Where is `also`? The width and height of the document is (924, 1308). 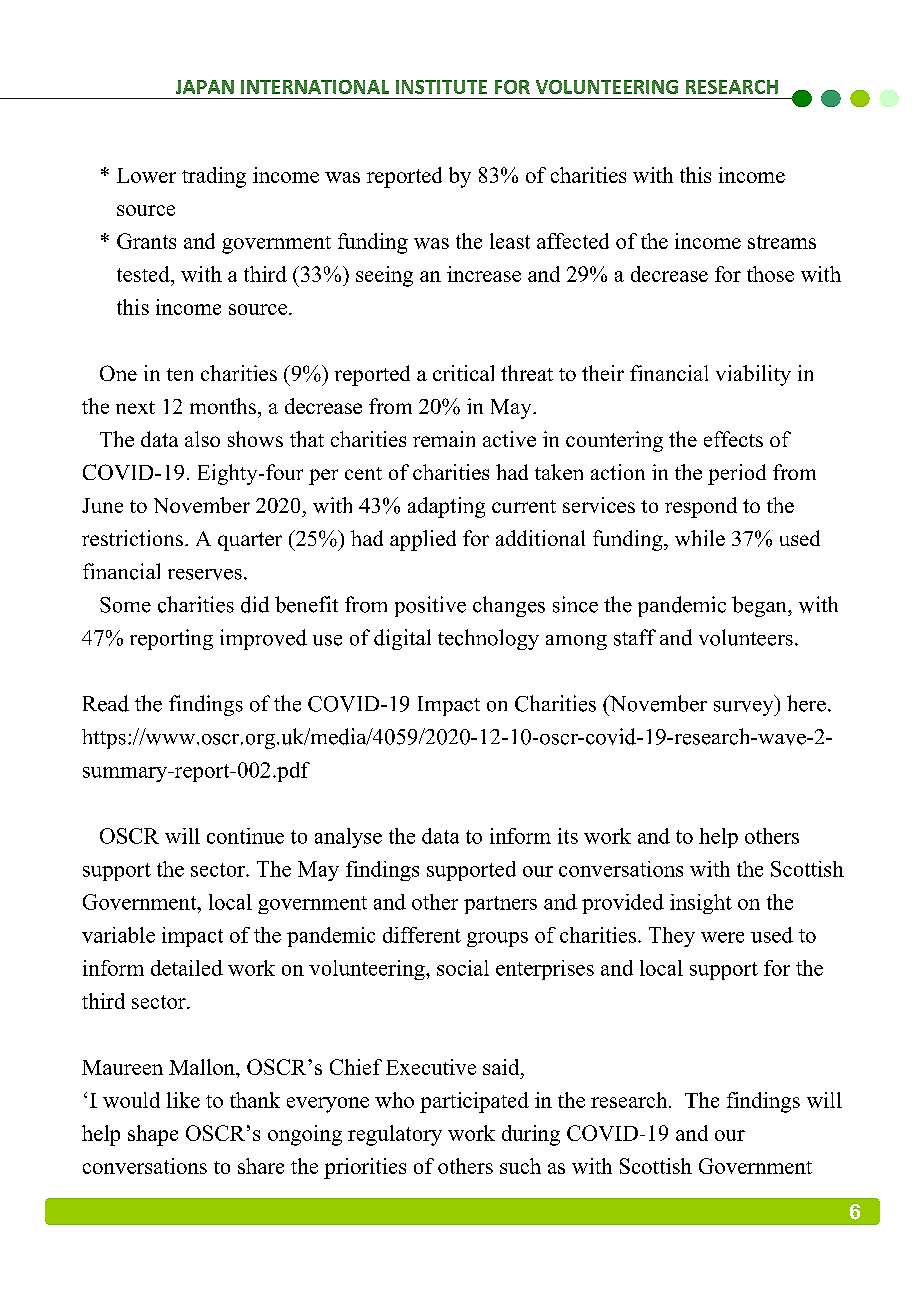
also is located at coordinates (202, 439).
